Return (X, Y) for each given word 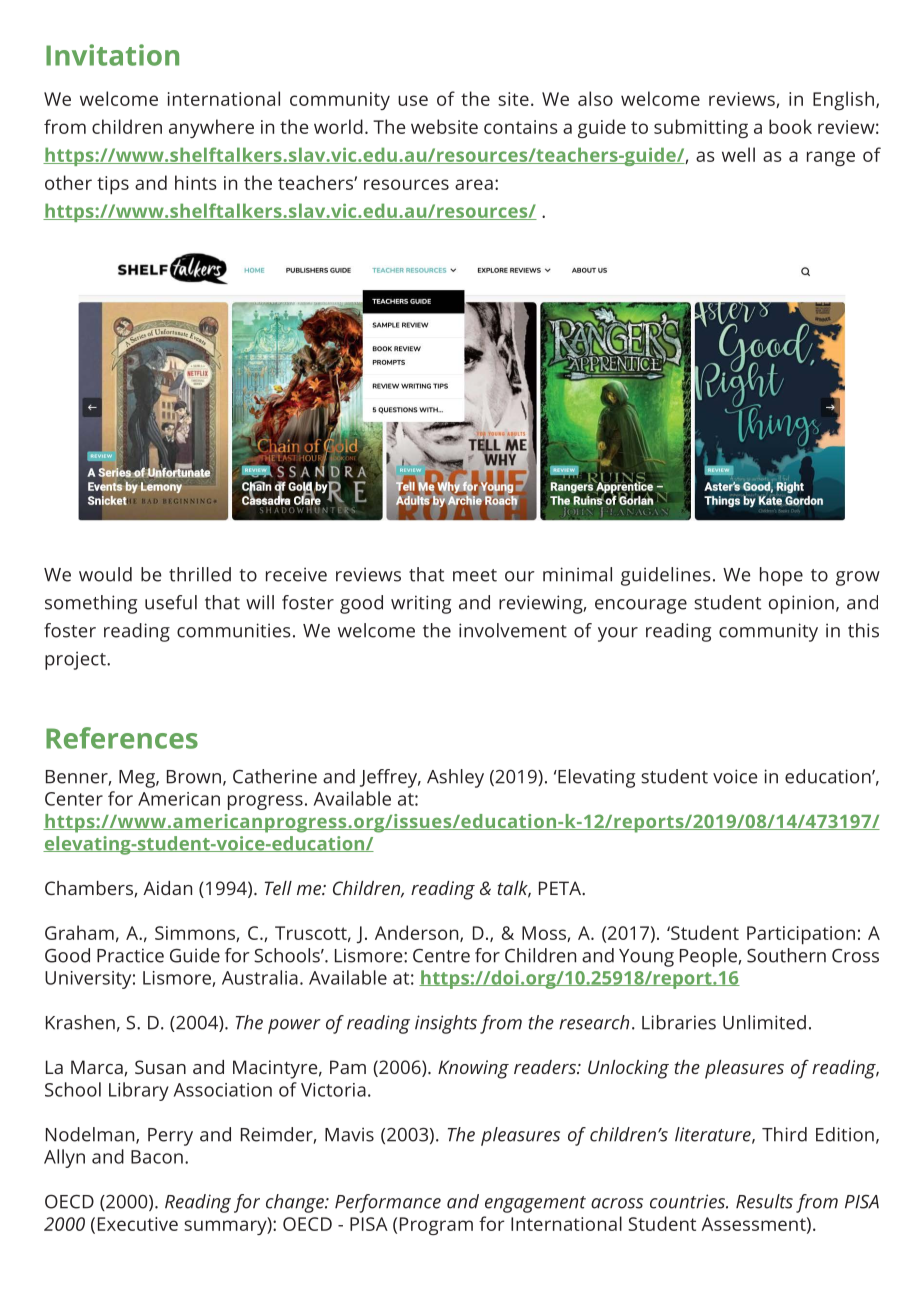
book (790, 126)
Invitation (112, 55)
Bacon (157, 1157)
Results (764, 1201)
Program (436, 1226)
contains (521, 127)
